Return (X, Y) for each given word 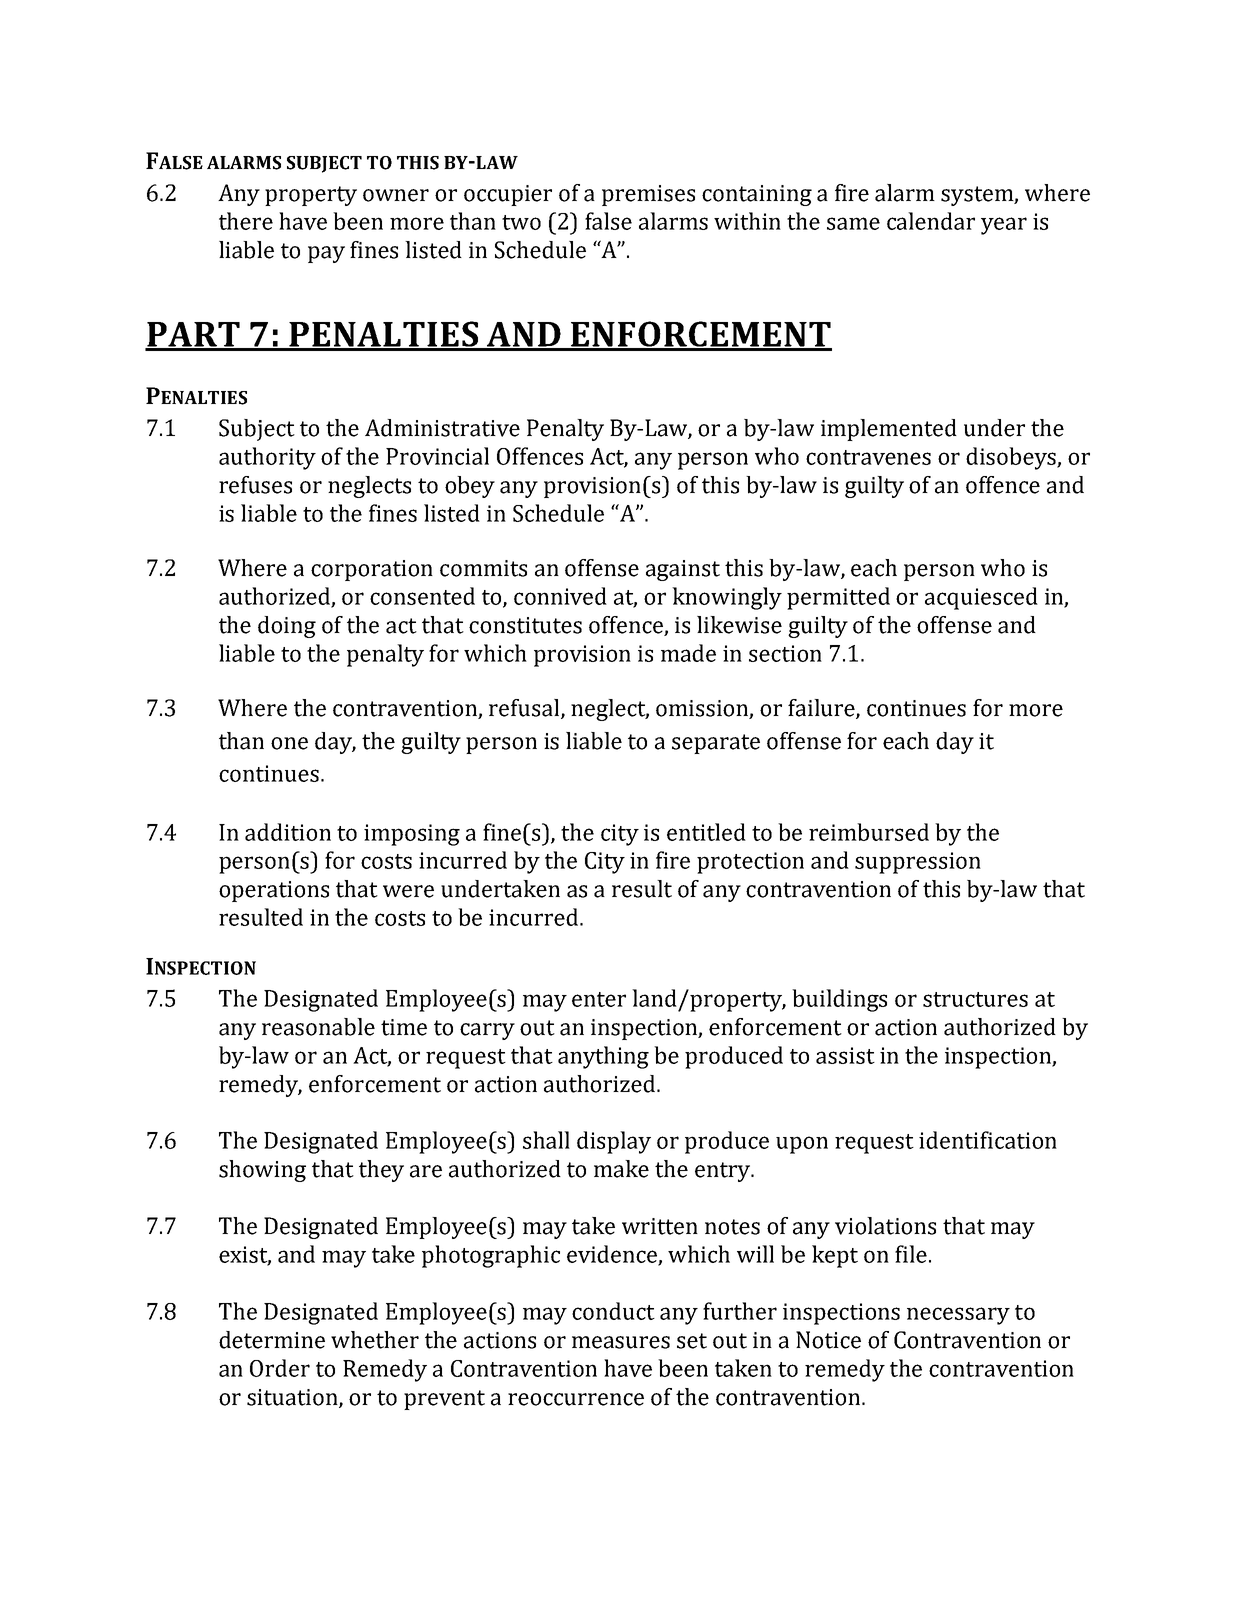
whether (375, 1340)
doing (287, 627)
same (853, 223)
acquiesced (981, 598)
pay (326, 254)
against (683, 570)
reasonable (318, 1027)
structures (975, 999)
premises (648, 195)
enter (599, 999)
